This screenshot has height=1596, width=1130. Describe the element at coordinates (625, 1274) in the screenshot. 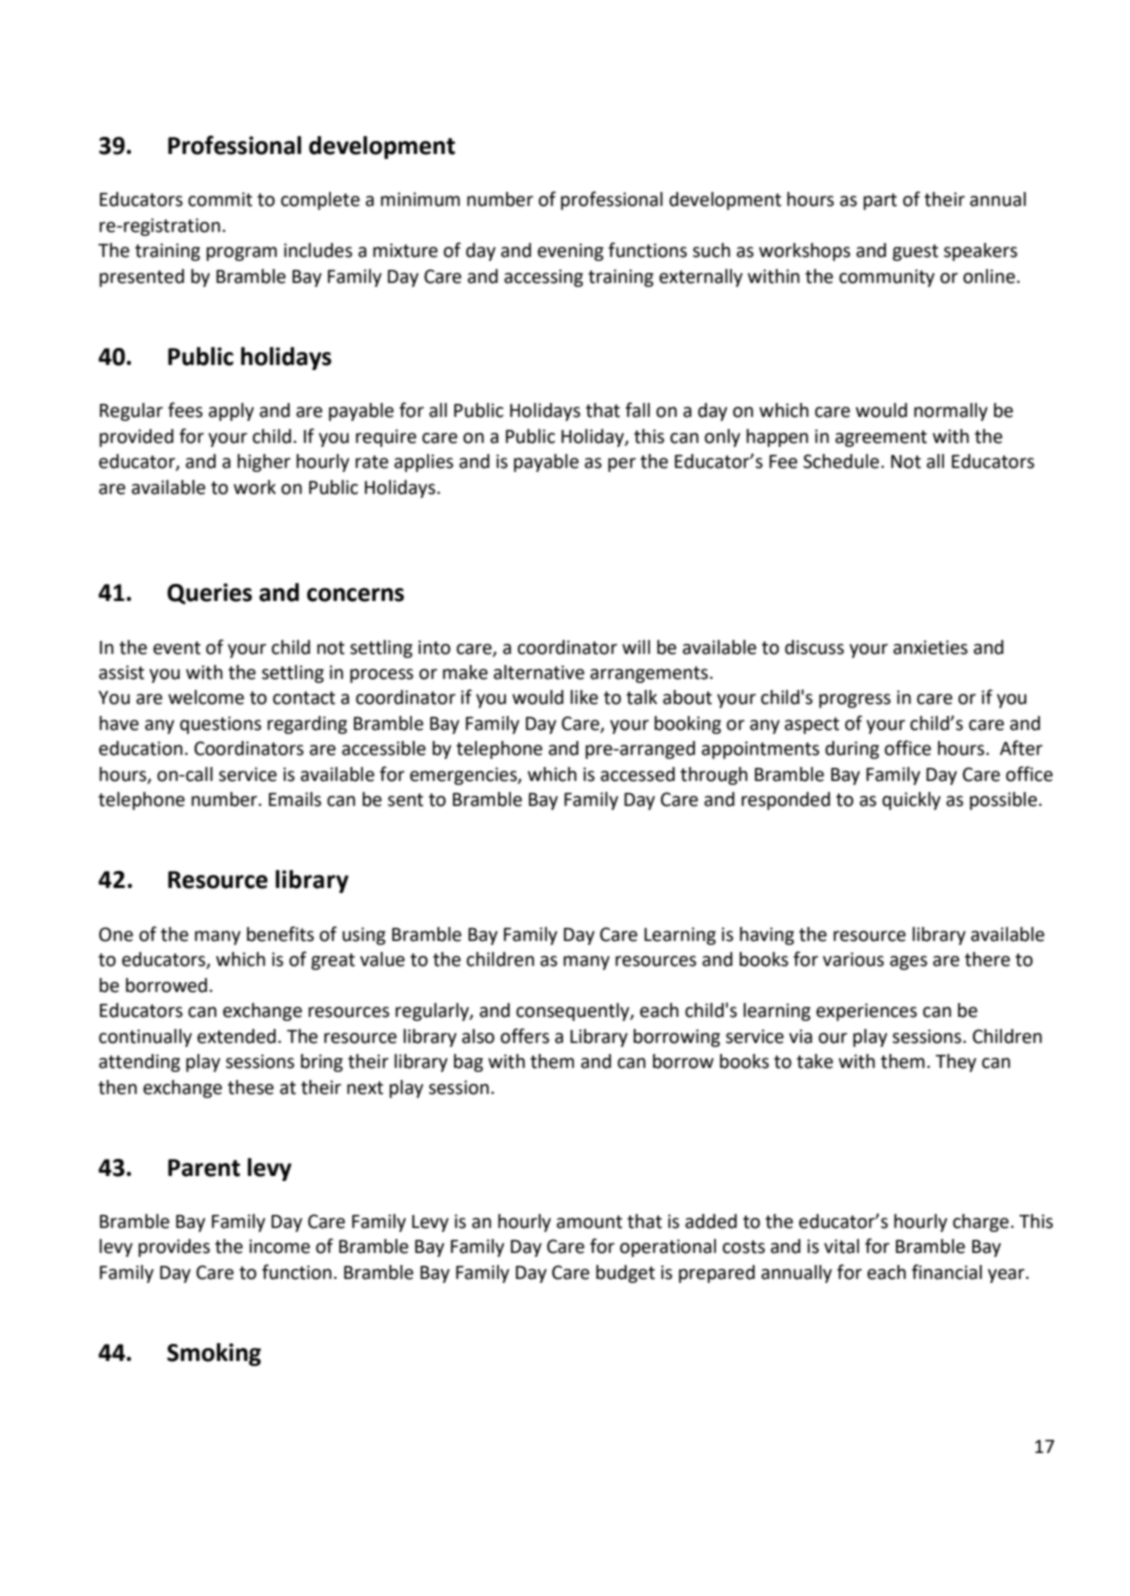

I see `budget` at that location.
